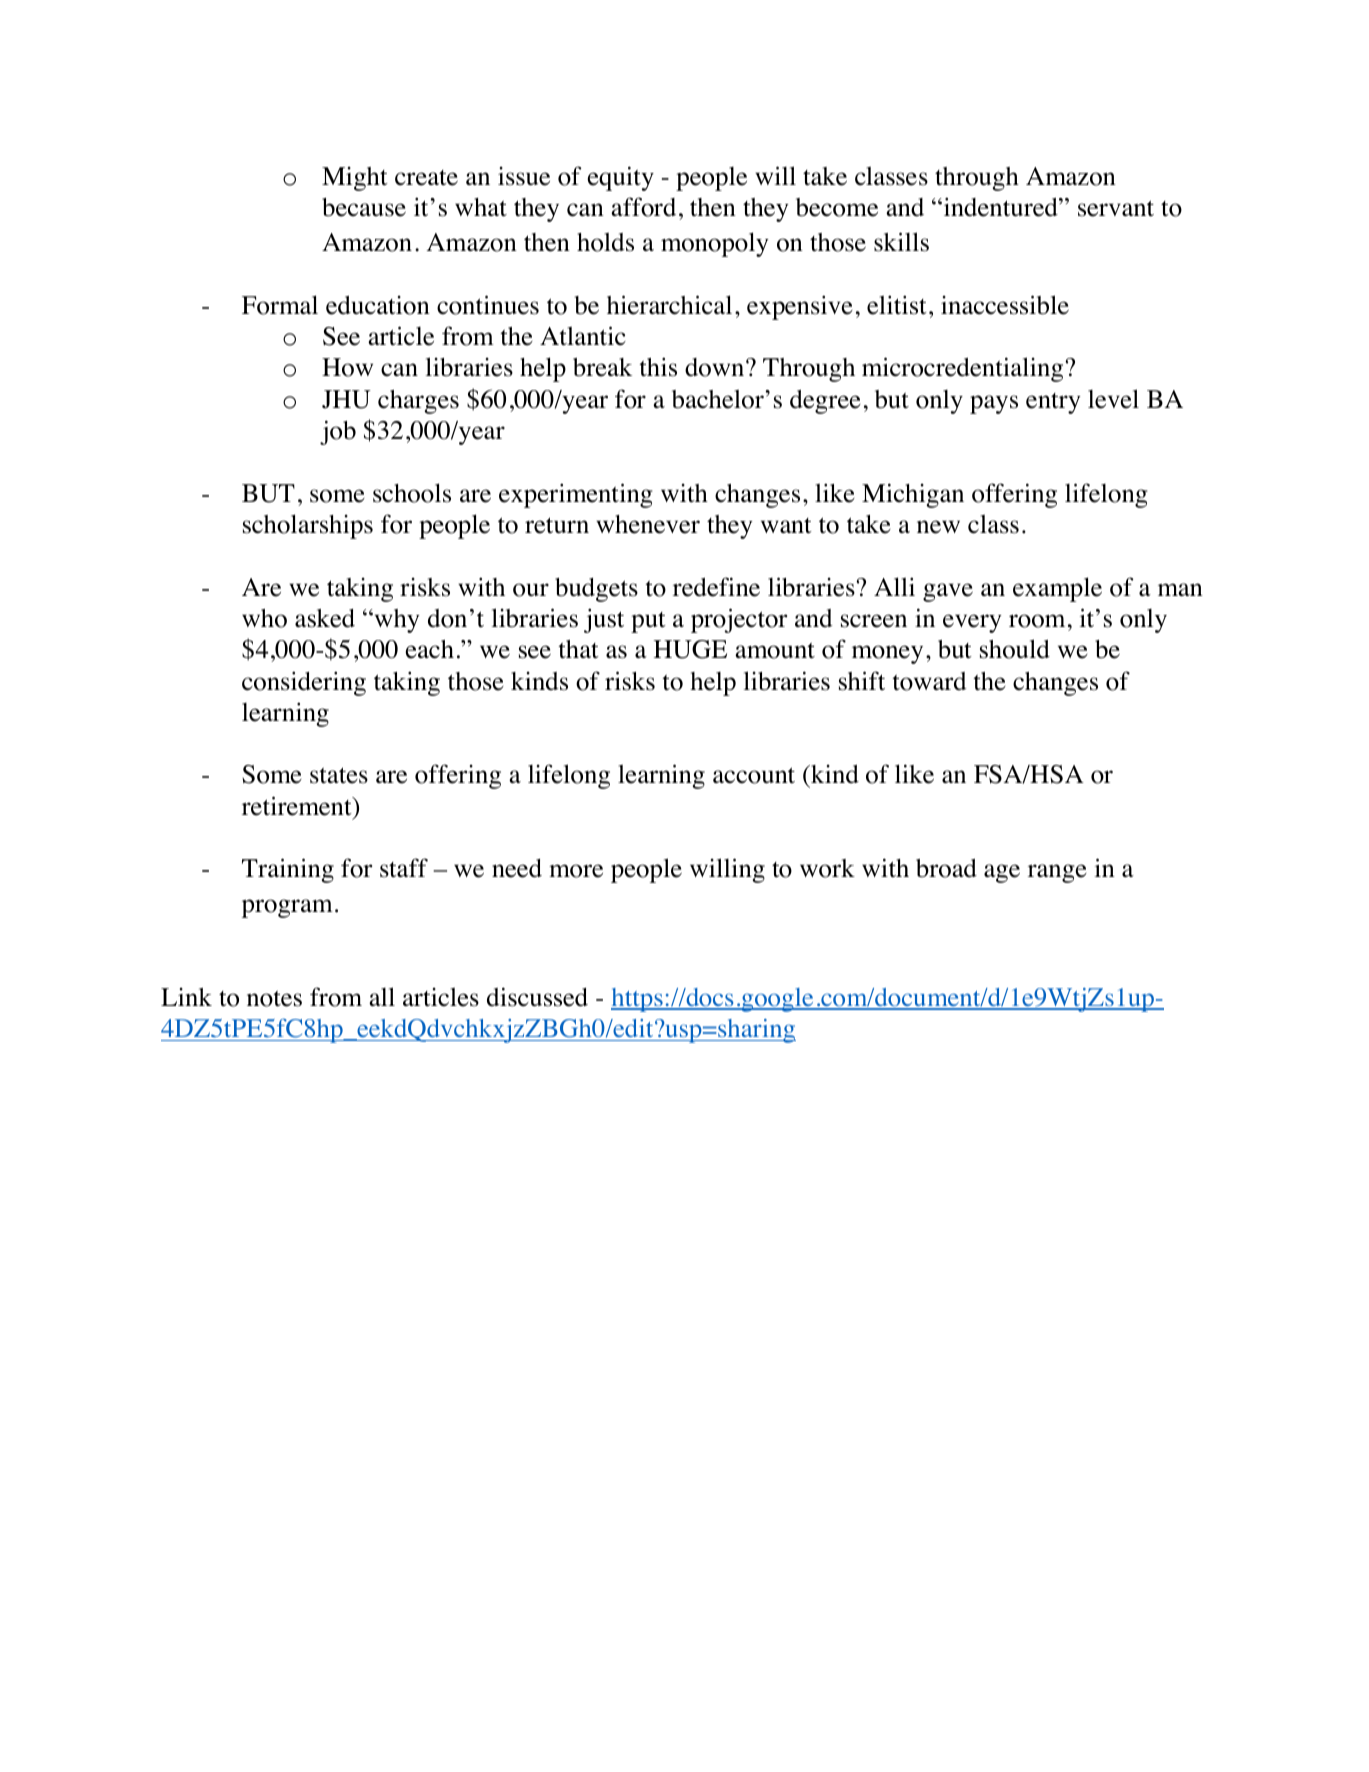  Describe the element at coordinates (274, 999) in the screenshot. I see `notes` at that location.
